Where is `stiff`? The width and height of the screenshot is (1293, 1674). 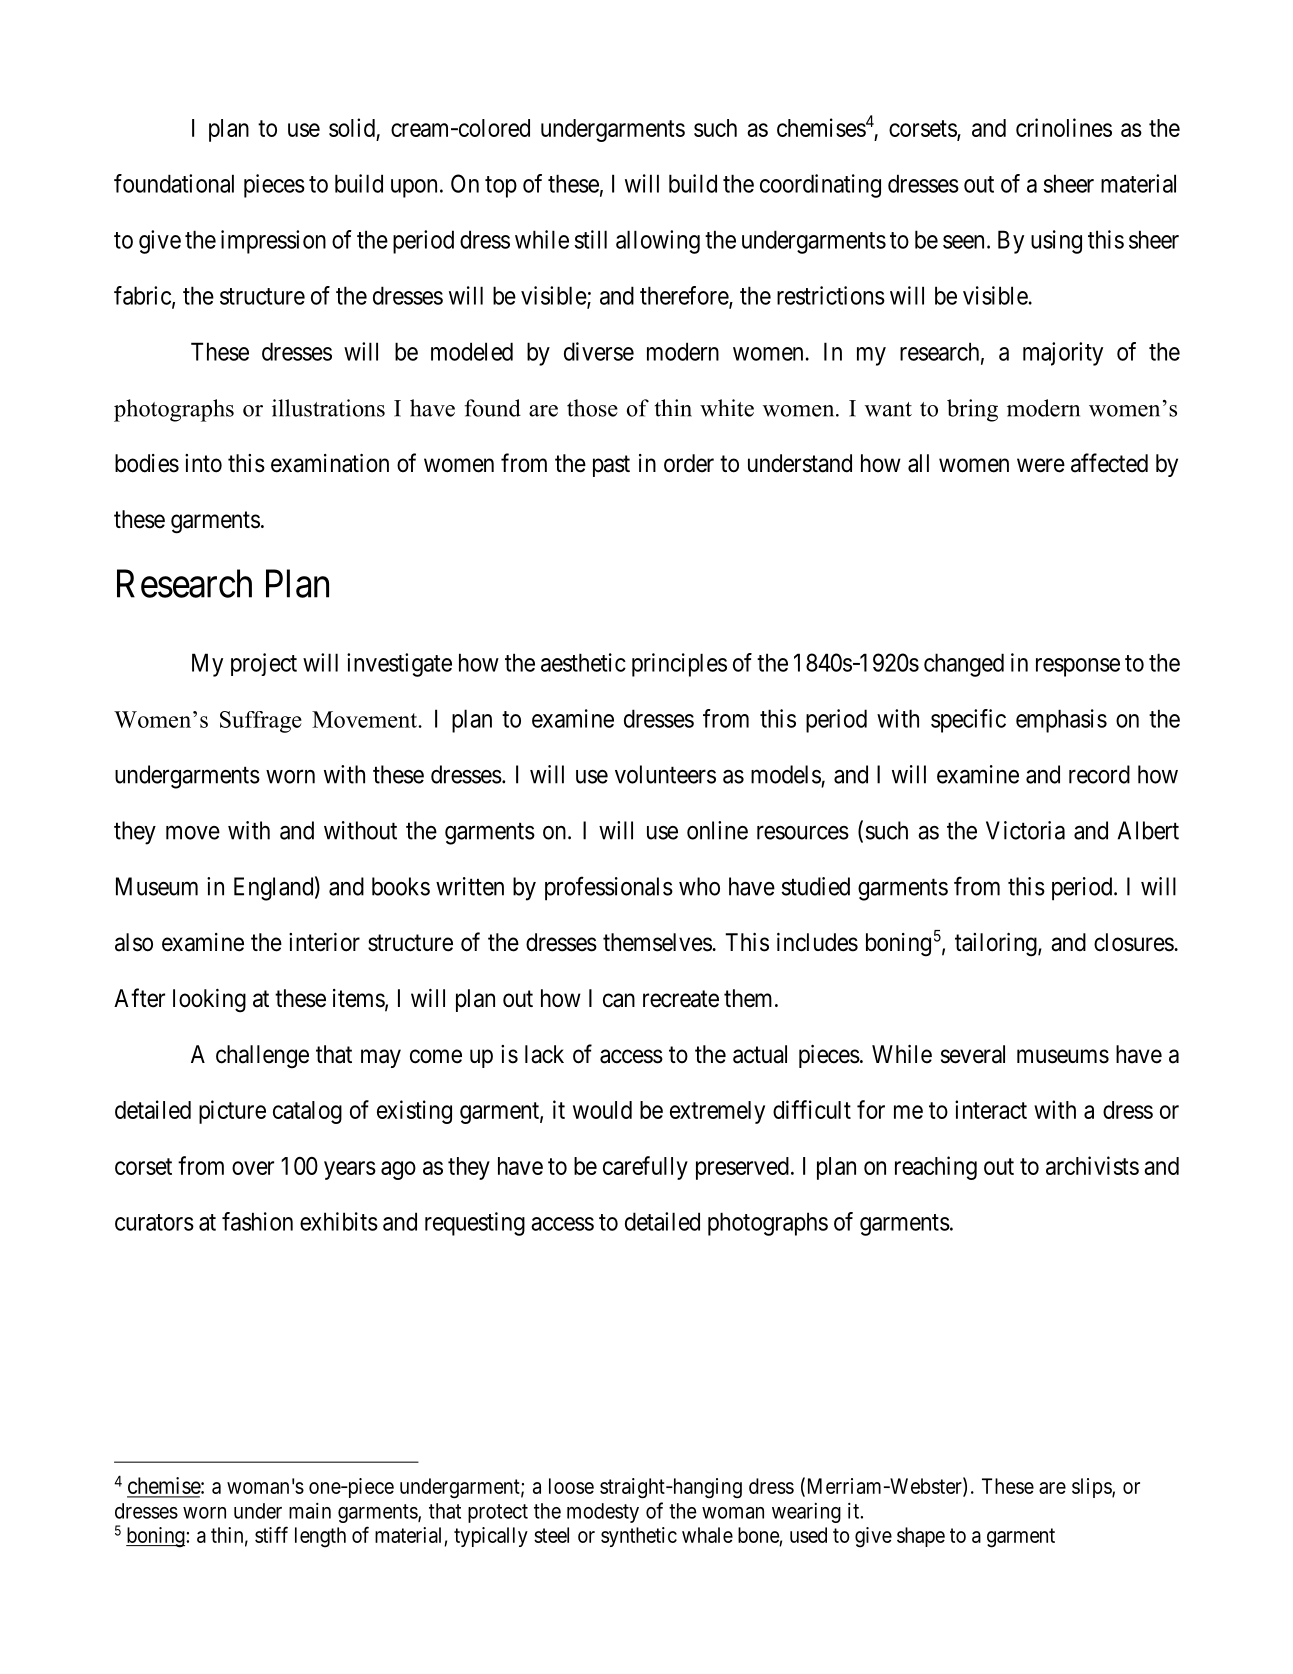
stiff is located at coordinates (271, 1534).
